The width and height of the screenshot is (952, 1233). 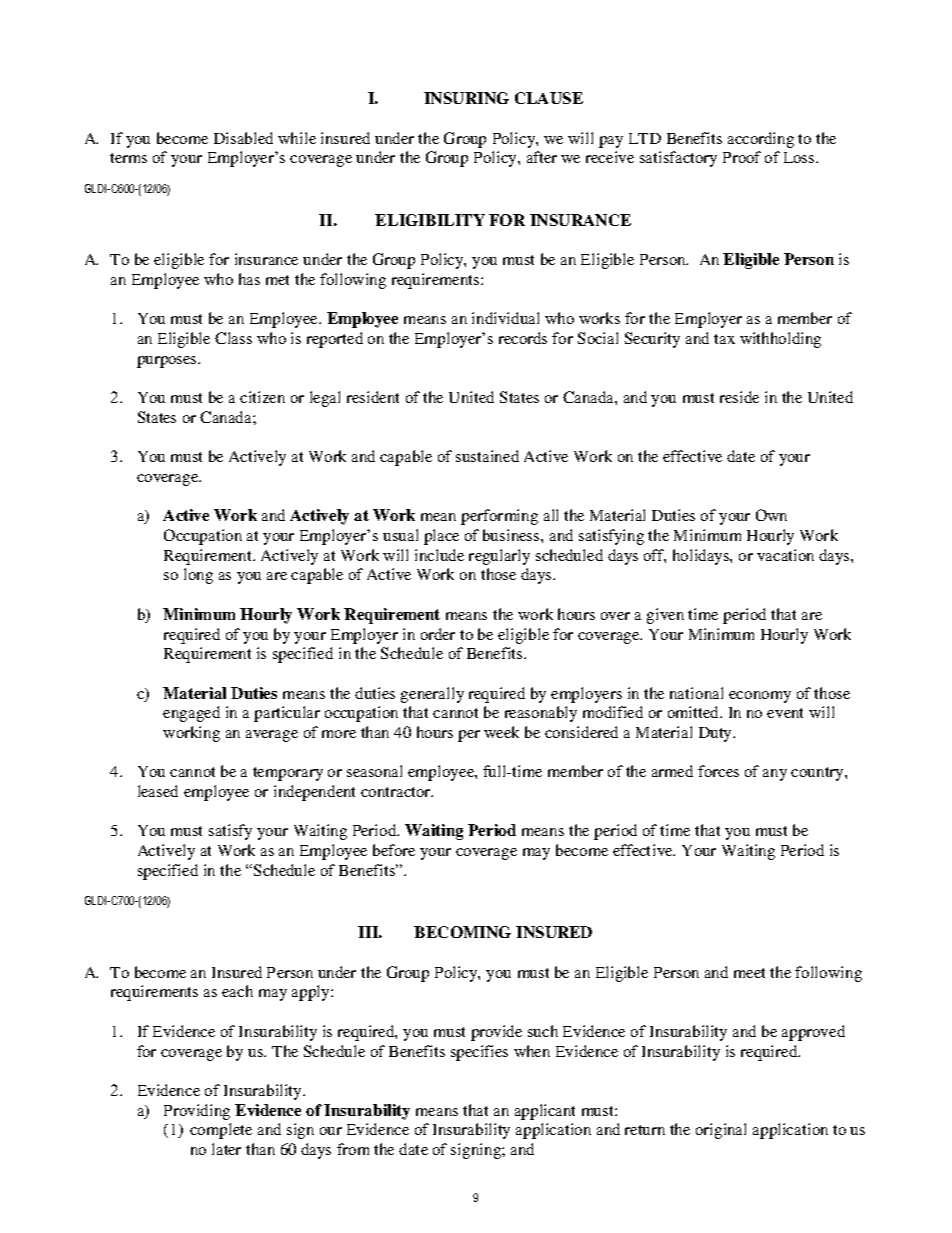 I want to click on records, so click(x=523, y=338).
